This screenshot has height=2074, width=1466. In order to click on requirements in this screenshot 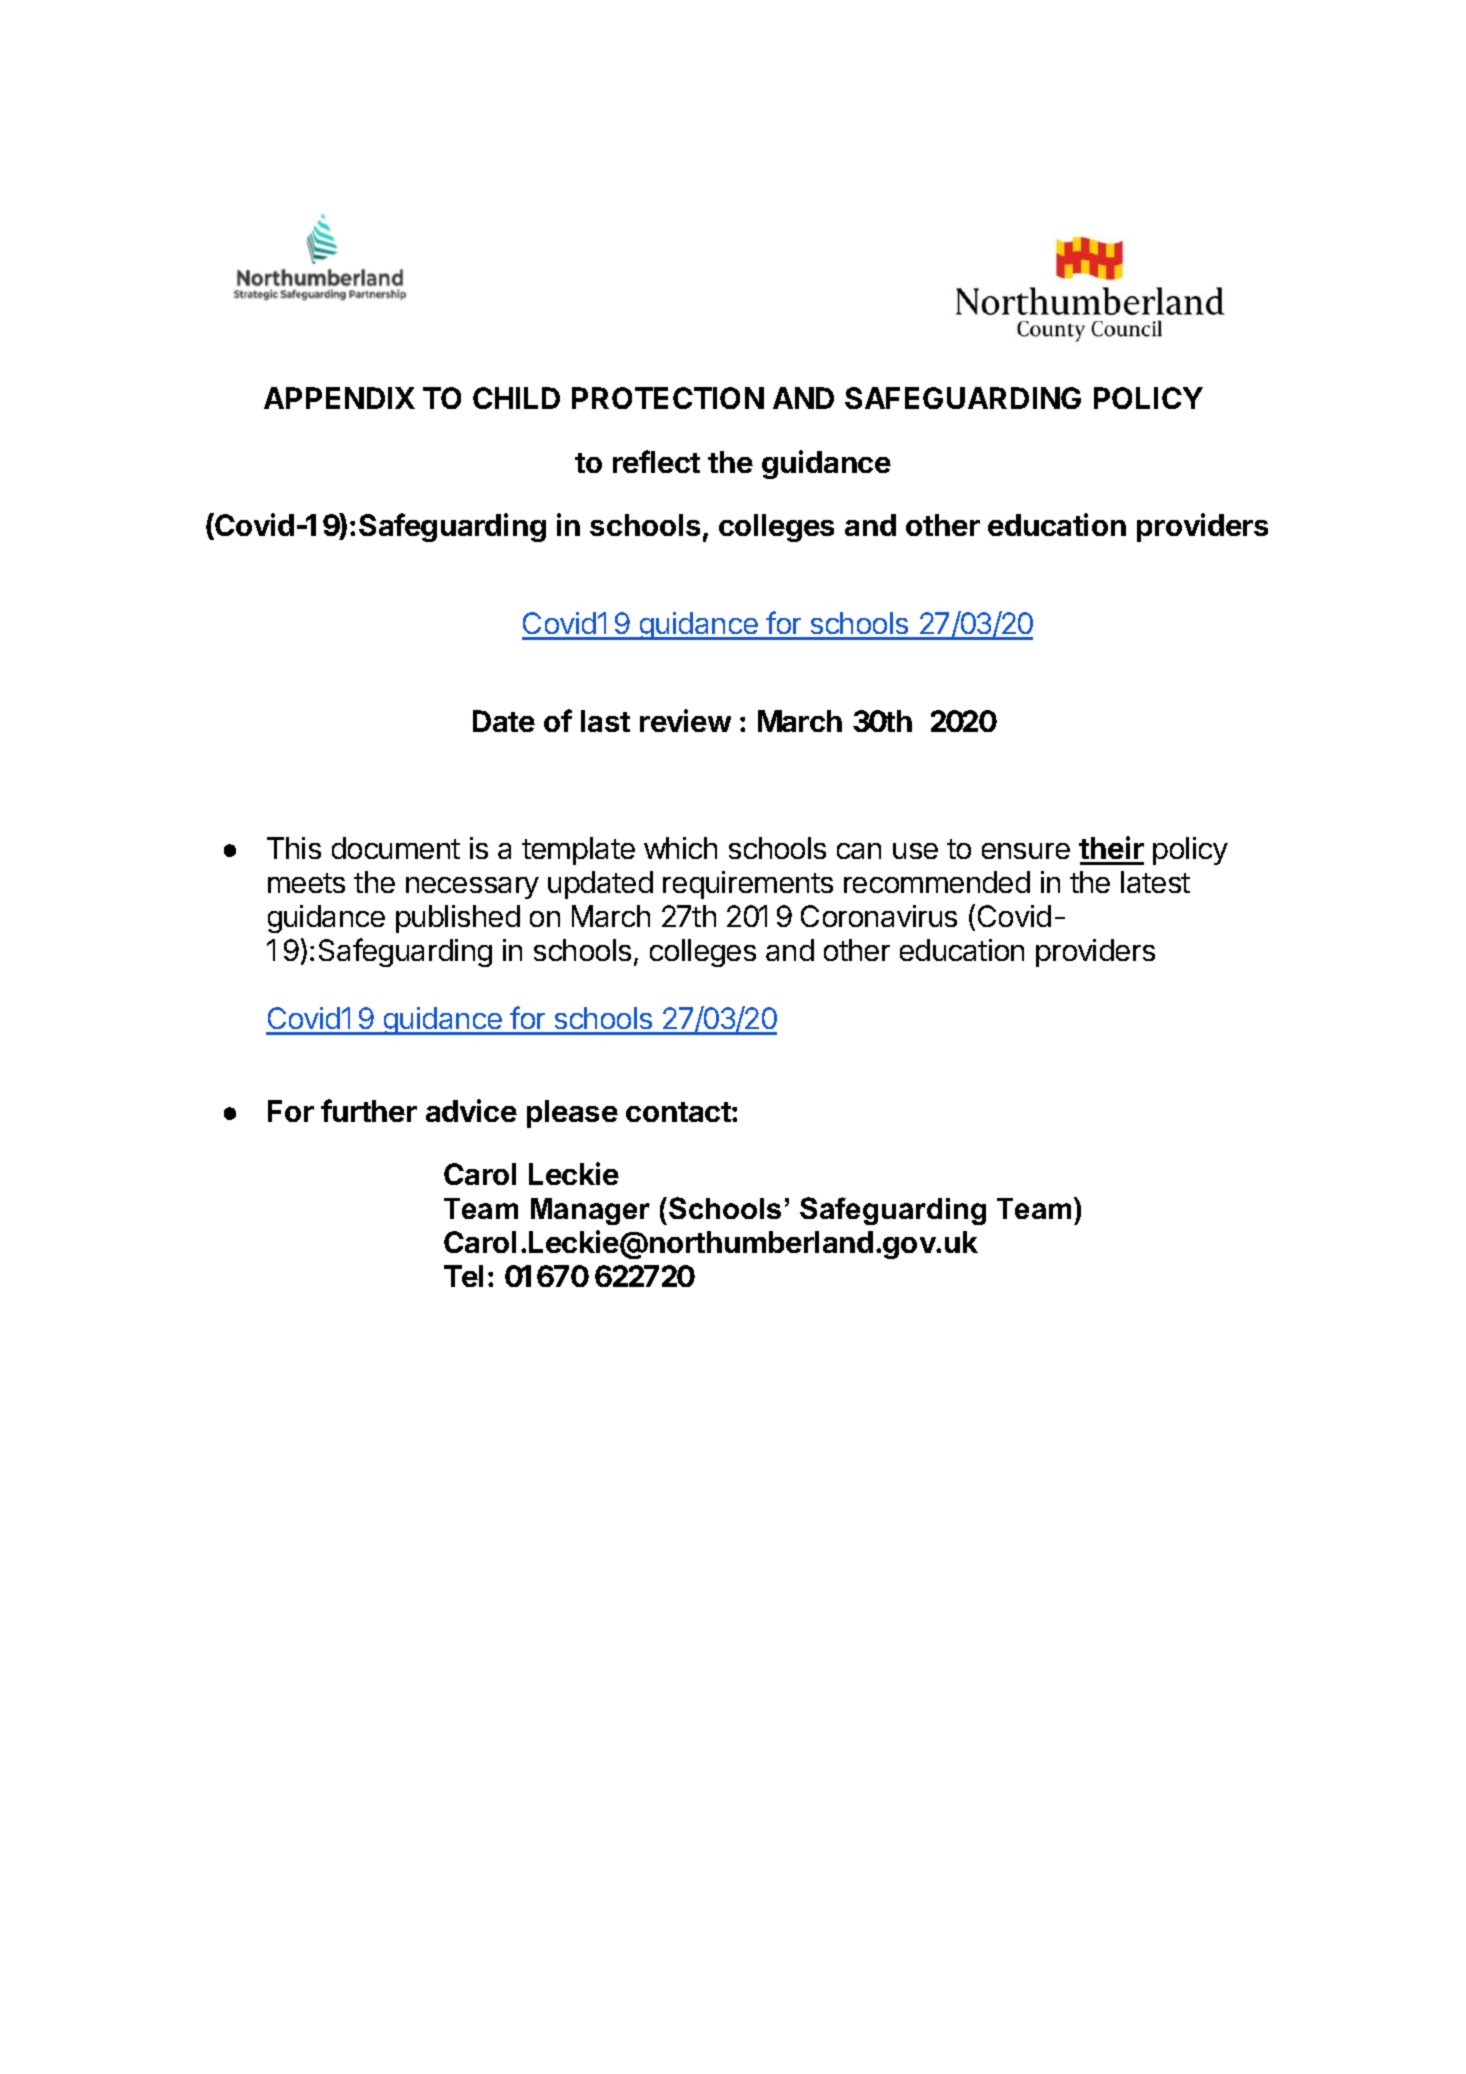, I will do `click(748, 885)`.
